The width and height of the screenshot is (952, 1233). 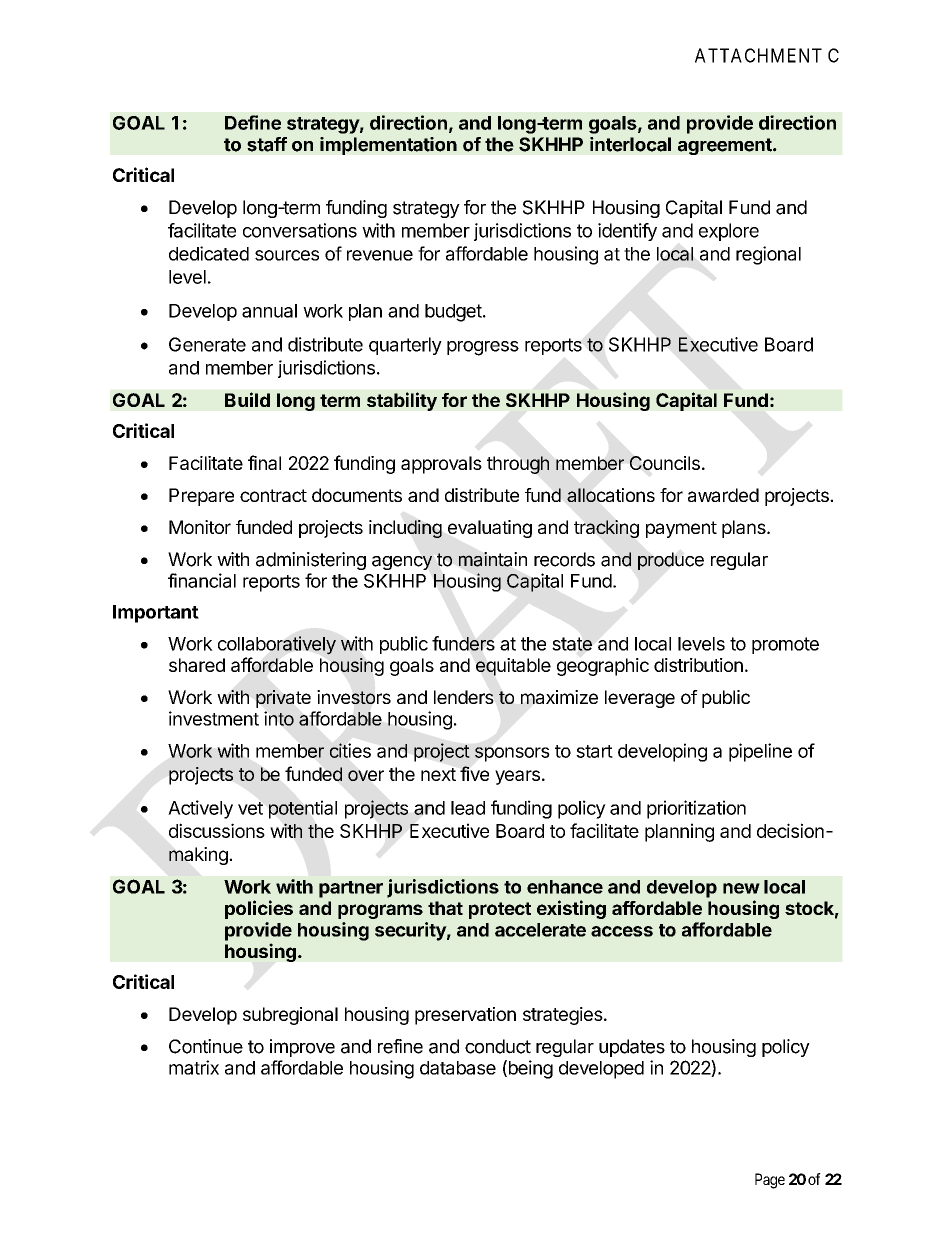 What do you see at coordinates (194, 1067) in the screenshot?
I see `matrix` at bounding box center [194, 1067].
